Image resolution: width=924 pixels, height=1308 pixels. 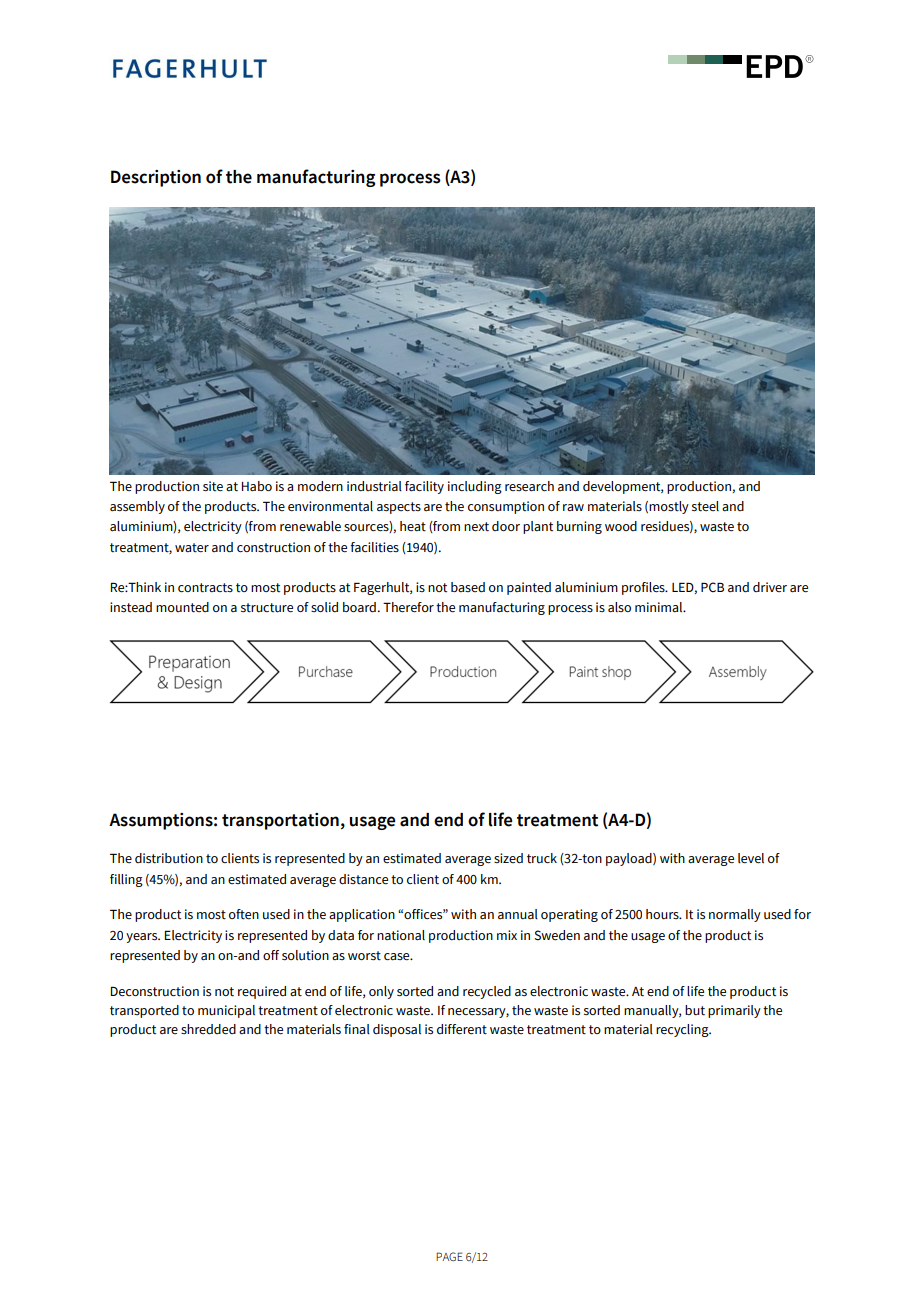 I want to click on different, so click(x=462, y=1029).
